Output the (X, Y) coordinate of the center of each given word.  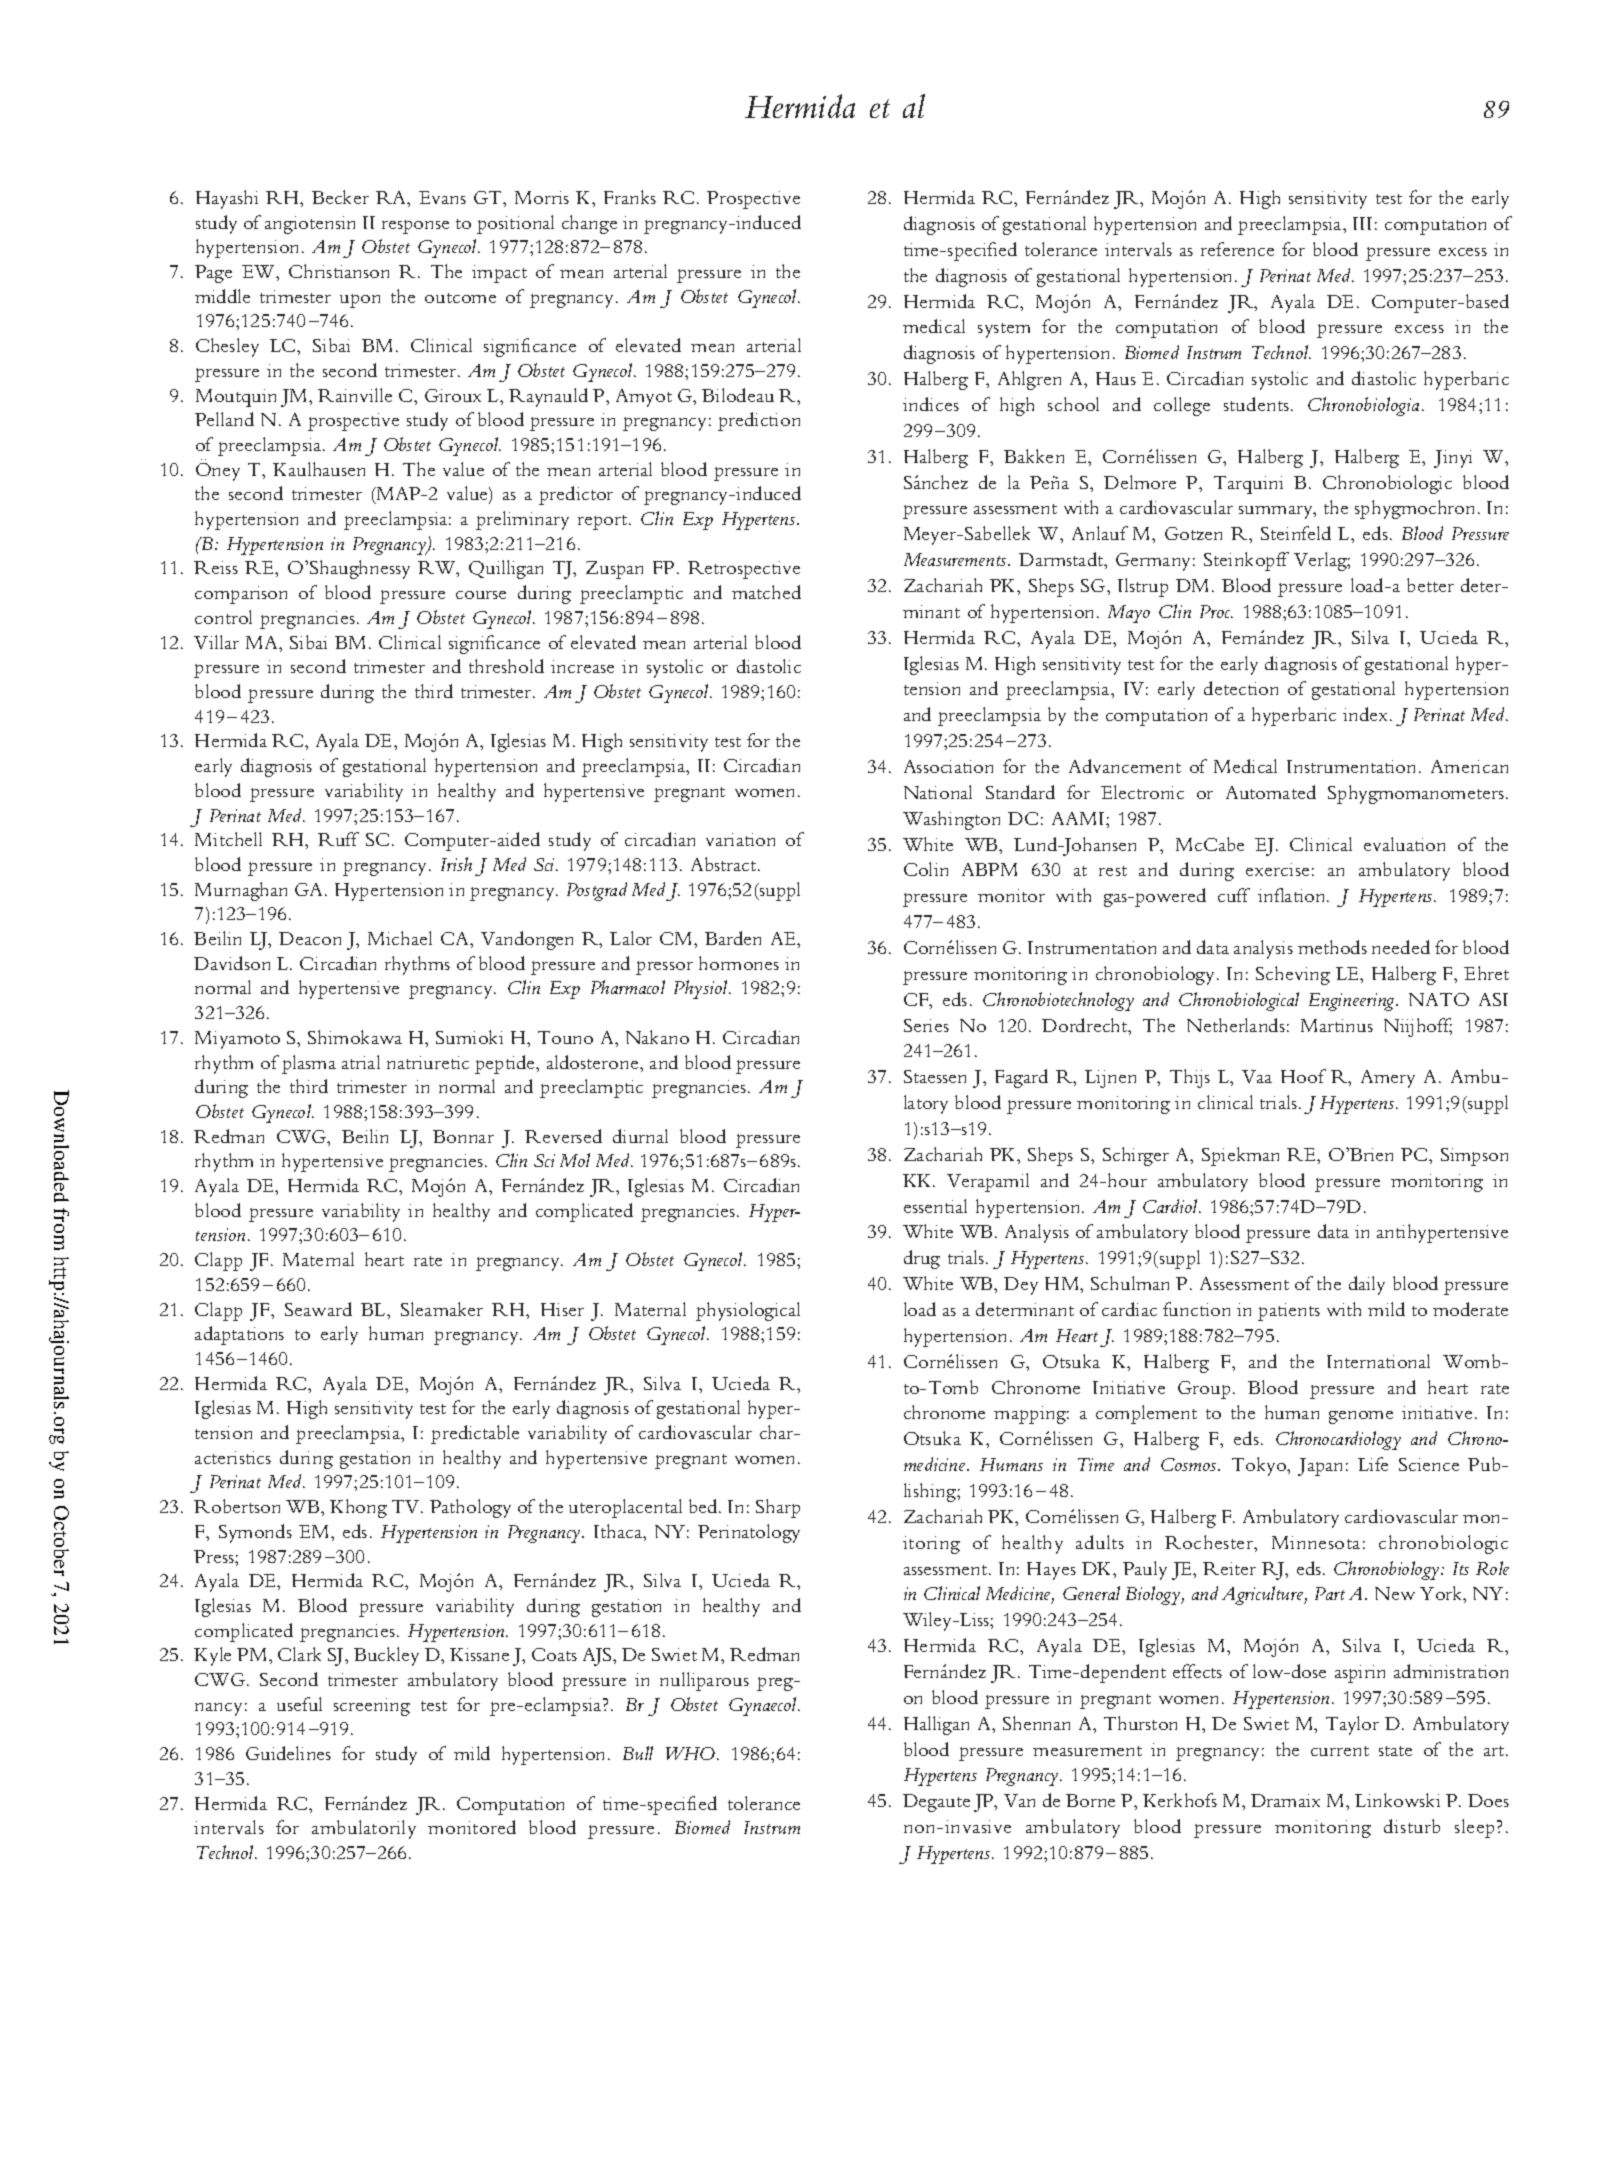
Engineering (1353, 1002)
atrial (361, 1062)
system (1004, 330)
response (415, 227)
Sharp (778, 1508)
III (1362, 223)
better (1430, 585)
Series (926, 1025)
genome (1361, 1417)
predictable (475, 1434)
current (1340, 1751)
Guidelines (288, 1753)
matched (766, 592)
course (481, 595)
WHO (692, 1753)
